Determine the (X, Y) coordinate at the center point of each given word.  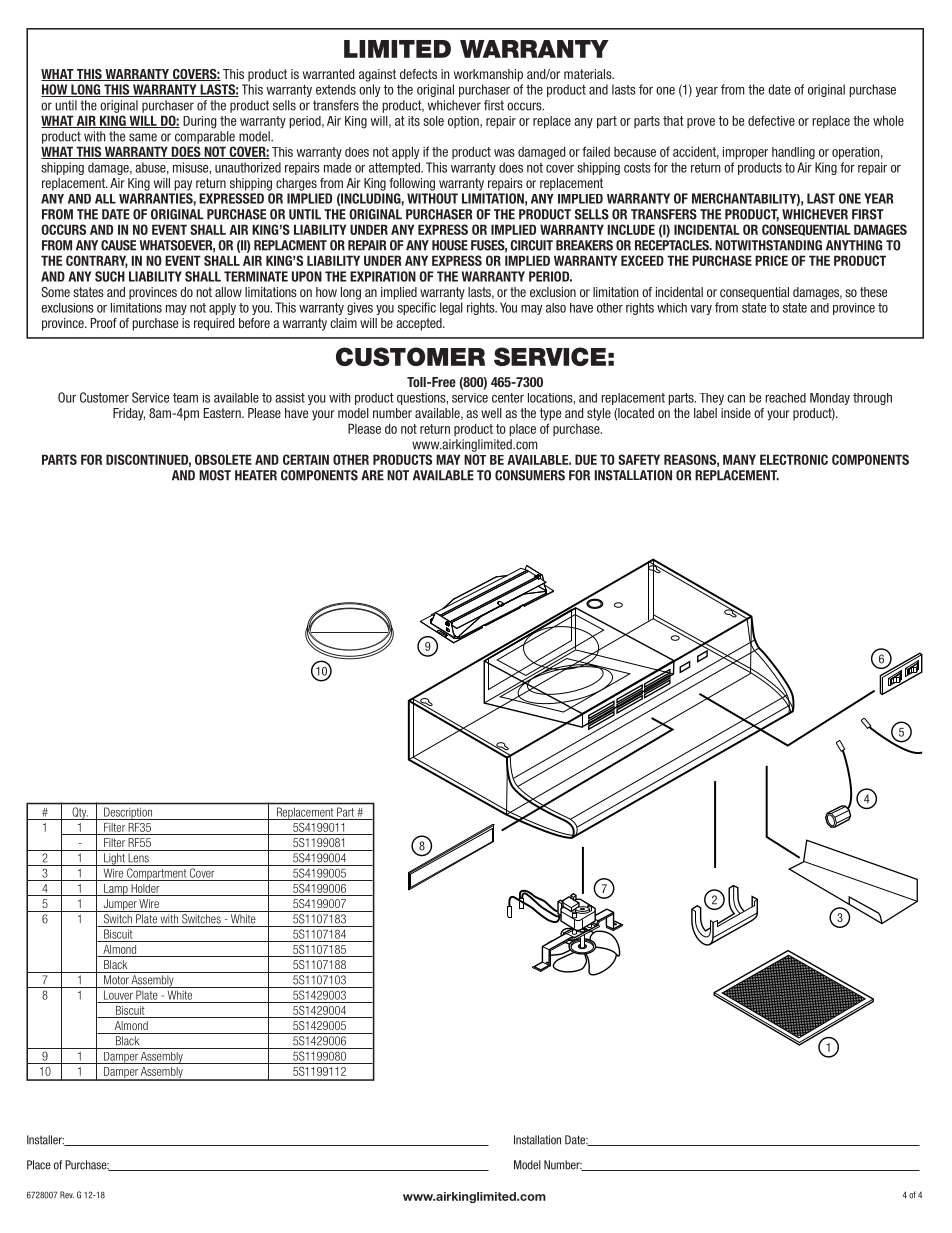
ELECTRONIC (794, 459)
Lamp (116, 890)
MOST (215, 475)
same (143, 137)
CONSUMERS (530, 475)
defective (771, 120)
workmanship (488, 75)
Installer (45, 1140)
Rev (67, 1195)
